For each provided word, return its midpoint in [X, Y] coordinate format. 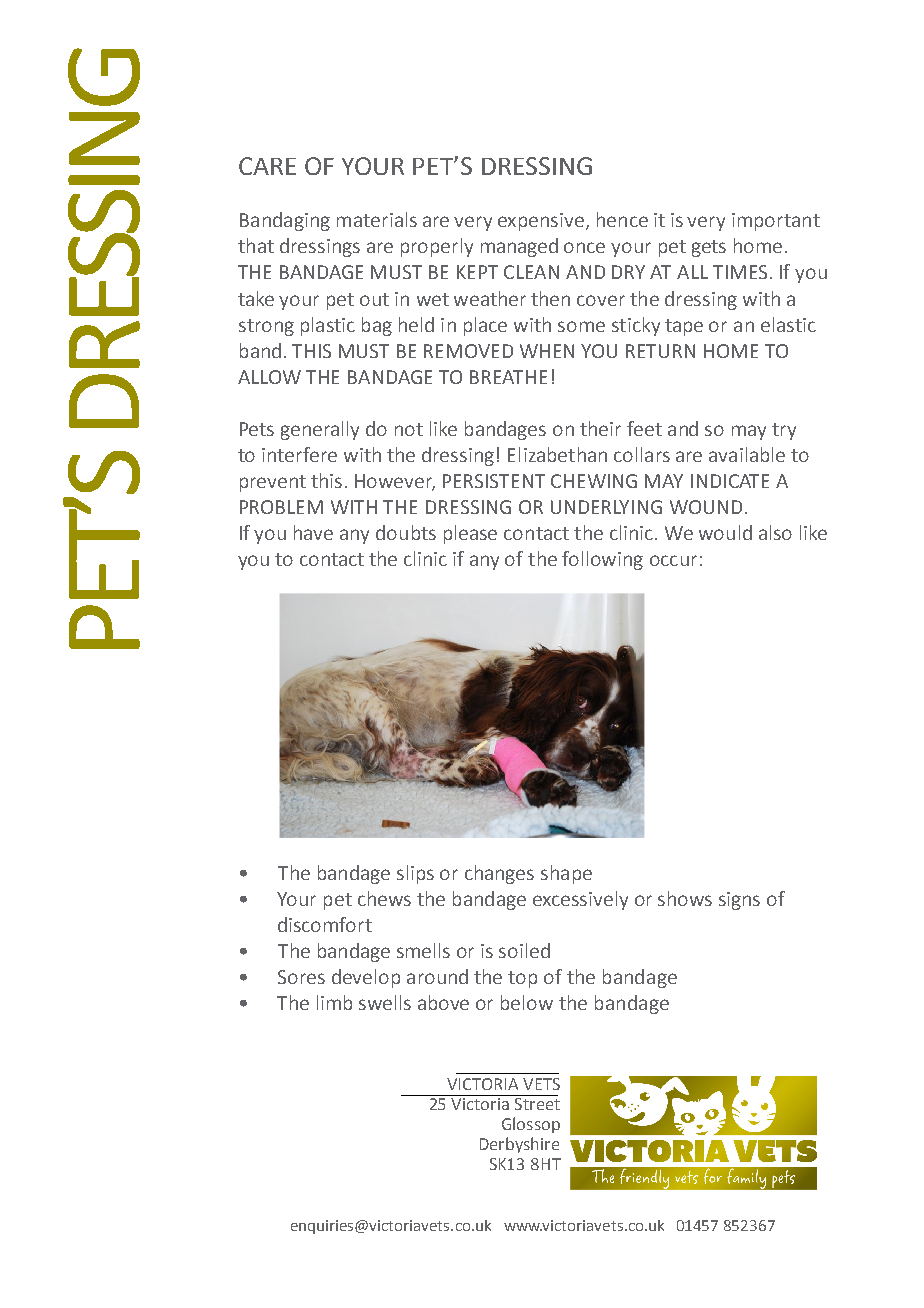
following [602, 560]
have [313, 532]
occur [673, 560]
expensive [541, 222]
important [776, 222]
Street [537, 1104]
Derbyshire [519, 1145]
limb [334, 1002]
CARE [267, 166]
